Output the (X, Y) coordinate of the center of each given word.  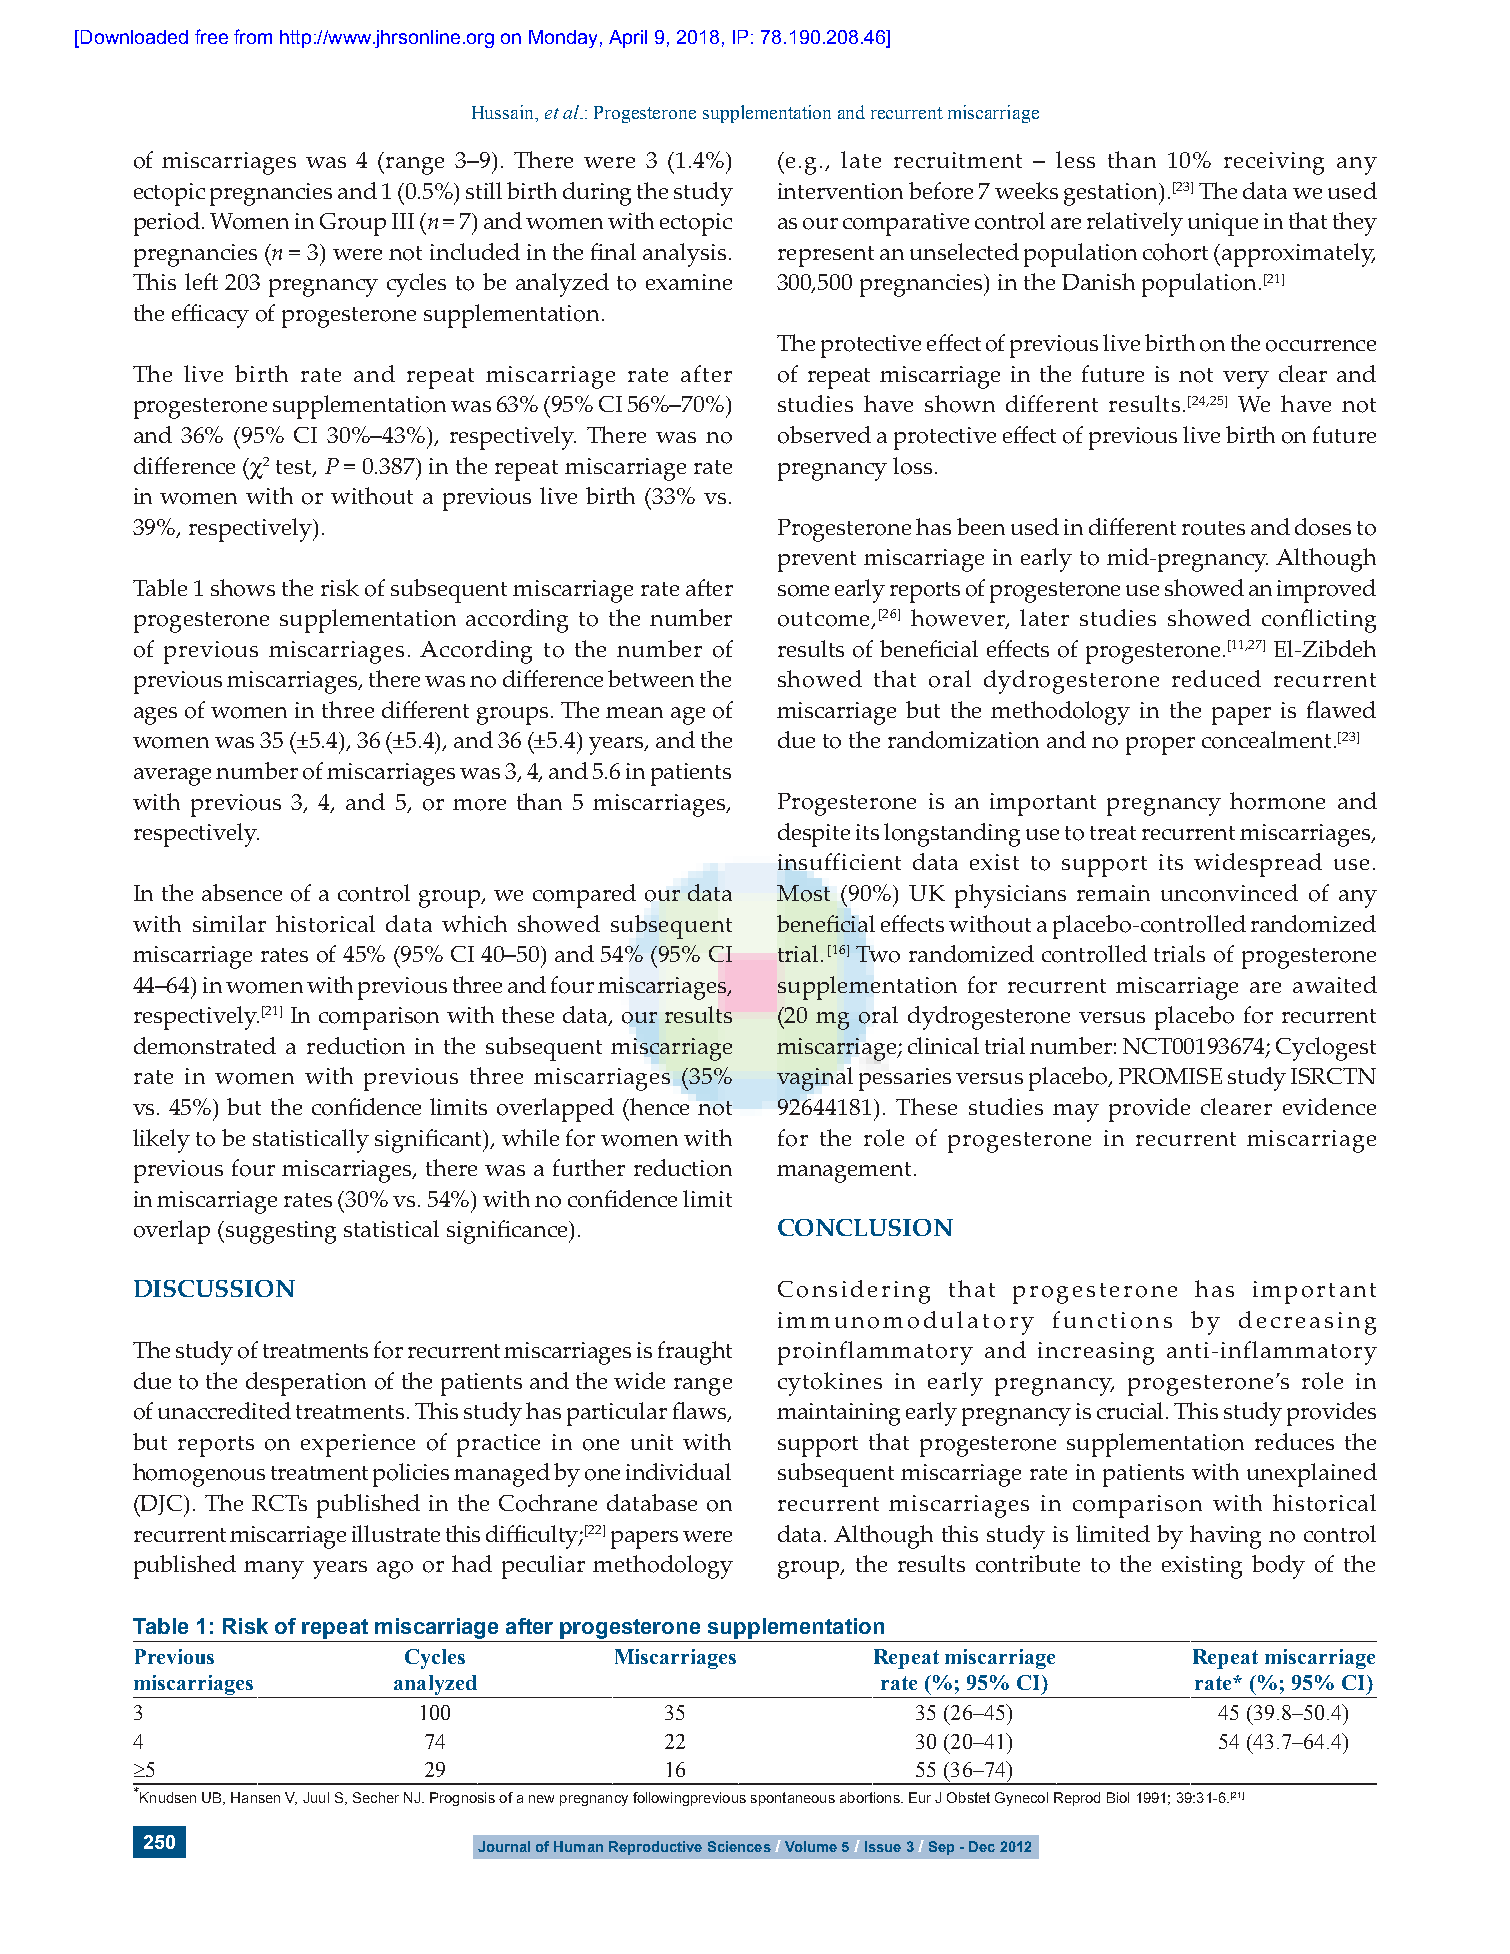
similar (229, 923)
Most (803, 893)
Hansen (255, 1797)
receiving (1274, 163)
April (628, 39)
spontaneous (793, 1799)
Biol (1118, 1797)
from (253, 36)
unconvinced (1229, 893)
